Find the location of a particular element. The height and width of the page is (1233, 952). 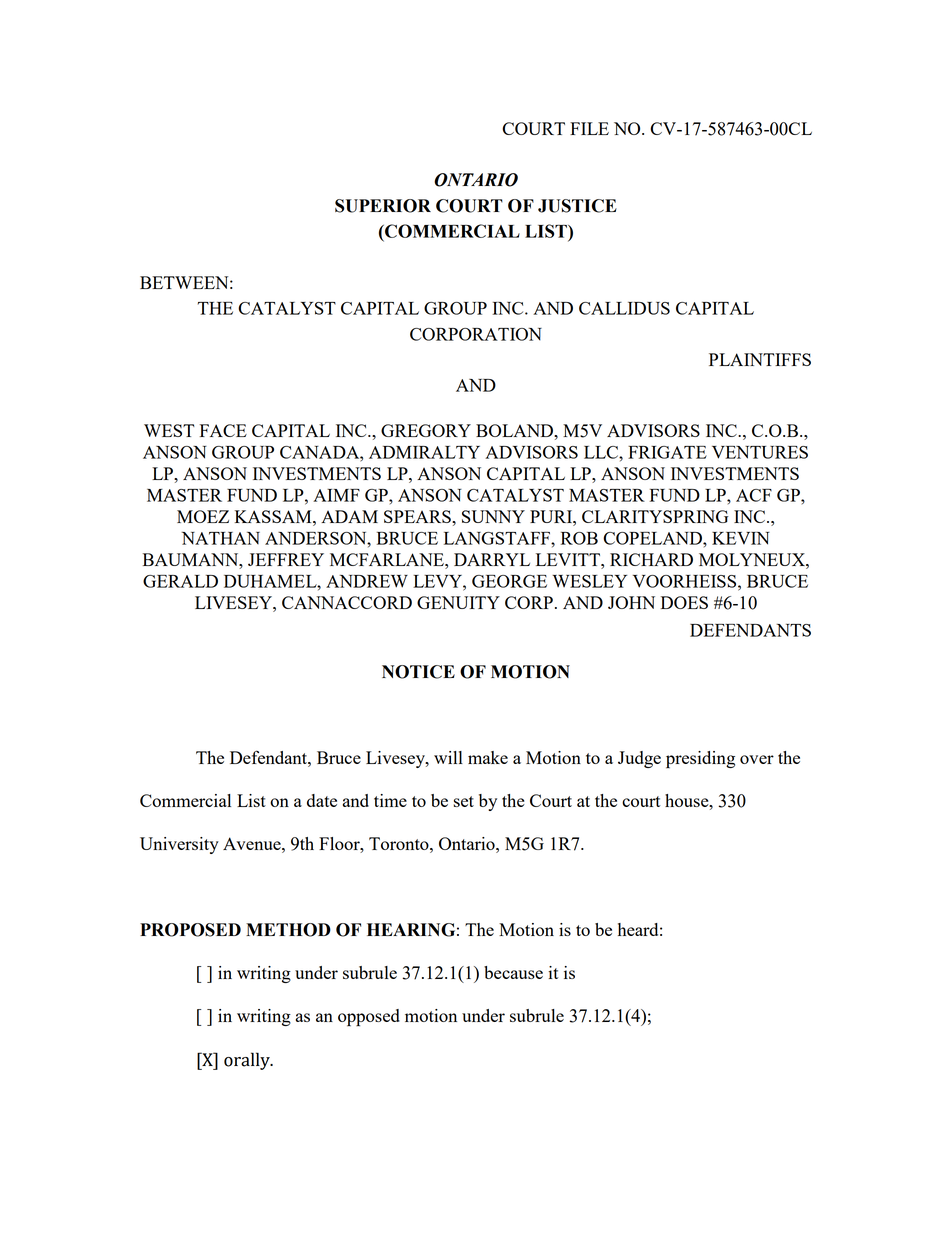

METHOD is located at coordinates (288, 930).
